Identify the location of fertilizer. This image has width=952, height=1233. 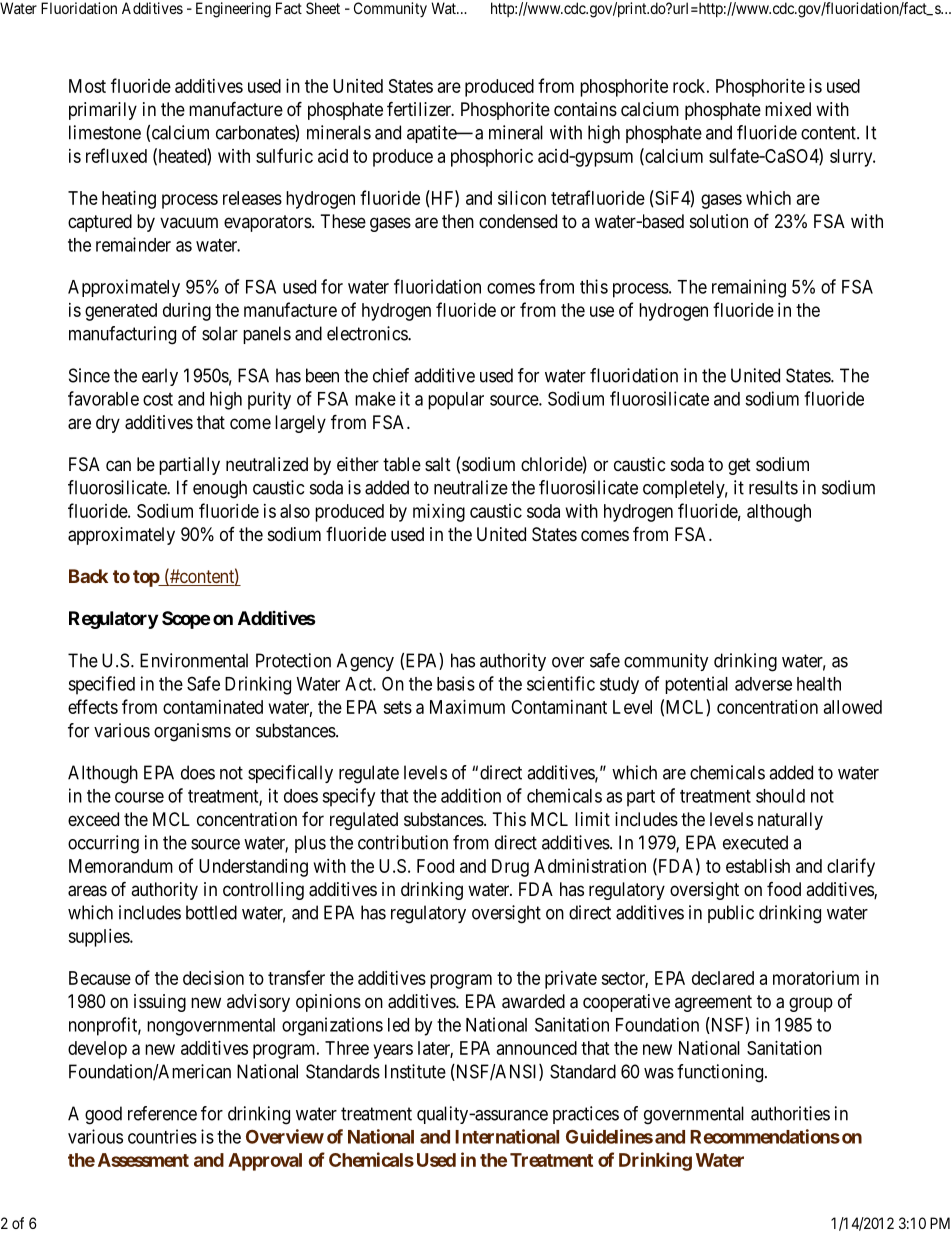
(420, 108).
